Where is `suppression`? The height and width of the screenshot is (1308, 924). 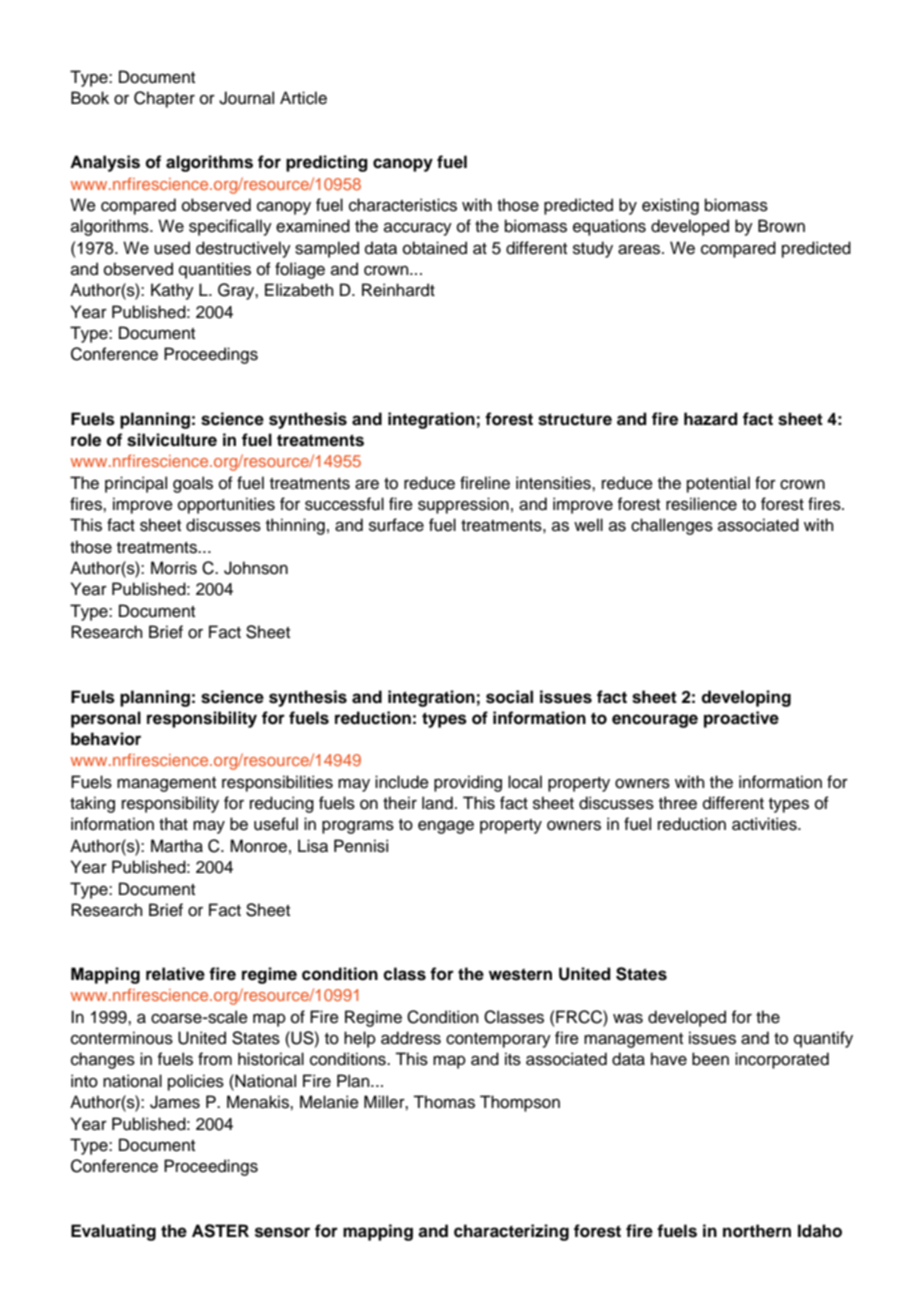
suppression is located at coordinates (463, 505).
